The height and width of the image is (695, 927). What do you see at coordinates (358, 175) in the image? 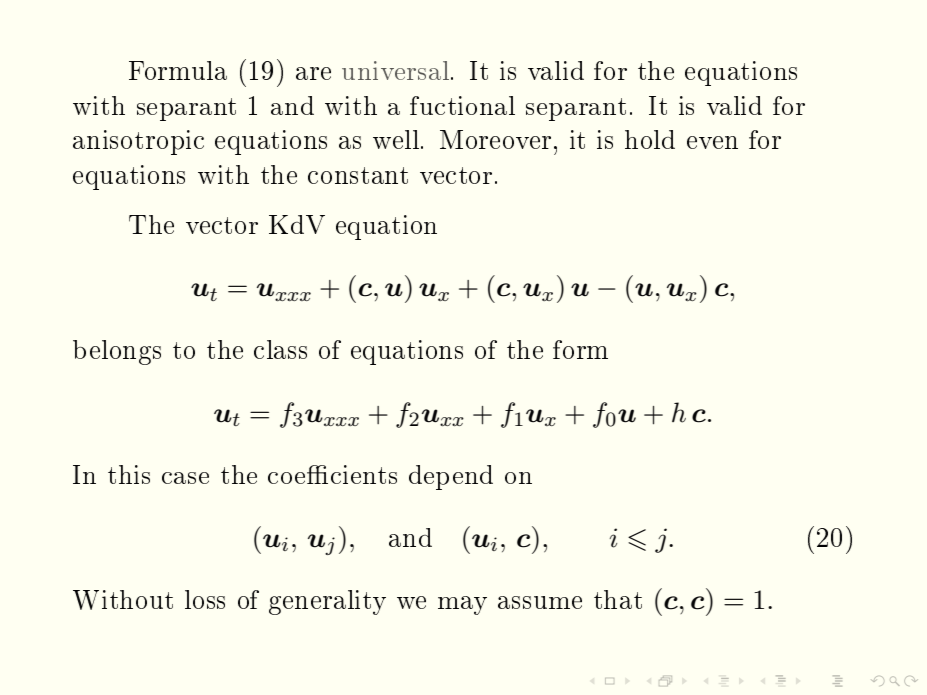
I see `constant` at bounding box center [358, 175].
